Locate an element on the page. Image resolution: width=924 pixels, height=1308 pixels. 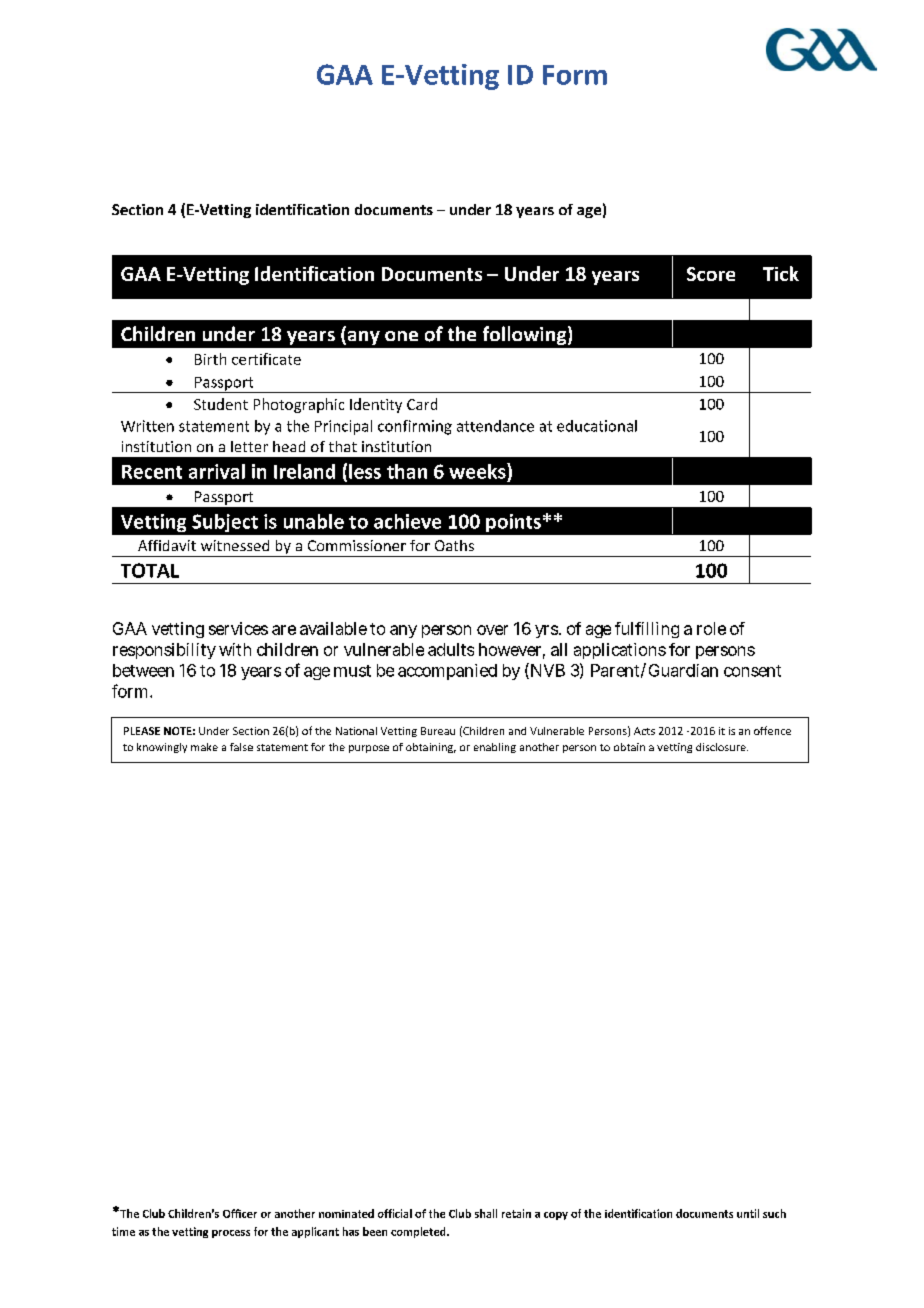
shall is located at coordinates (486, 1213).
